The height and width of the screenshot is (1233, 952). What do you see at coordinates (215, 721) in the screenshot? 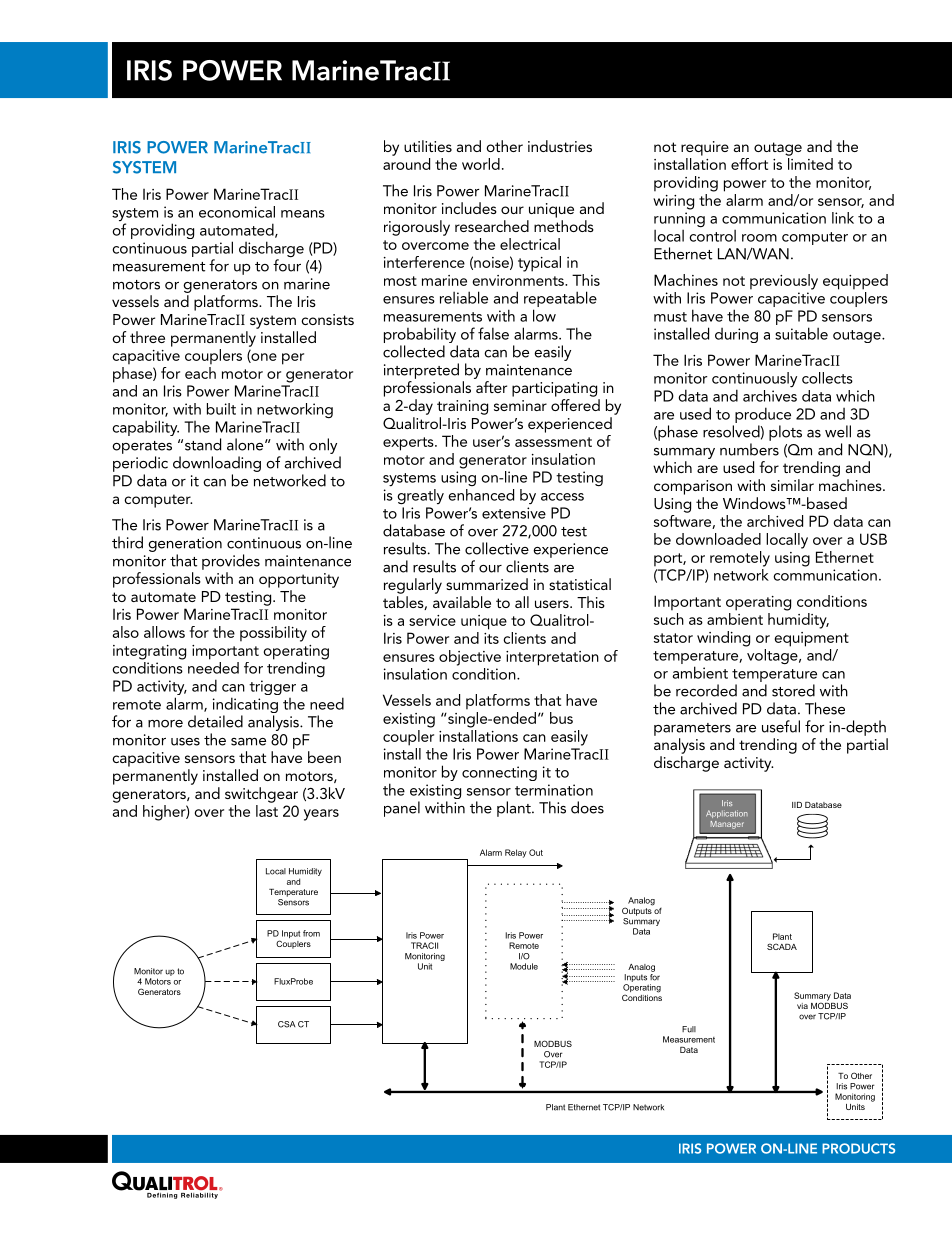
I see `detailed` at bounding box center [215, 721].
